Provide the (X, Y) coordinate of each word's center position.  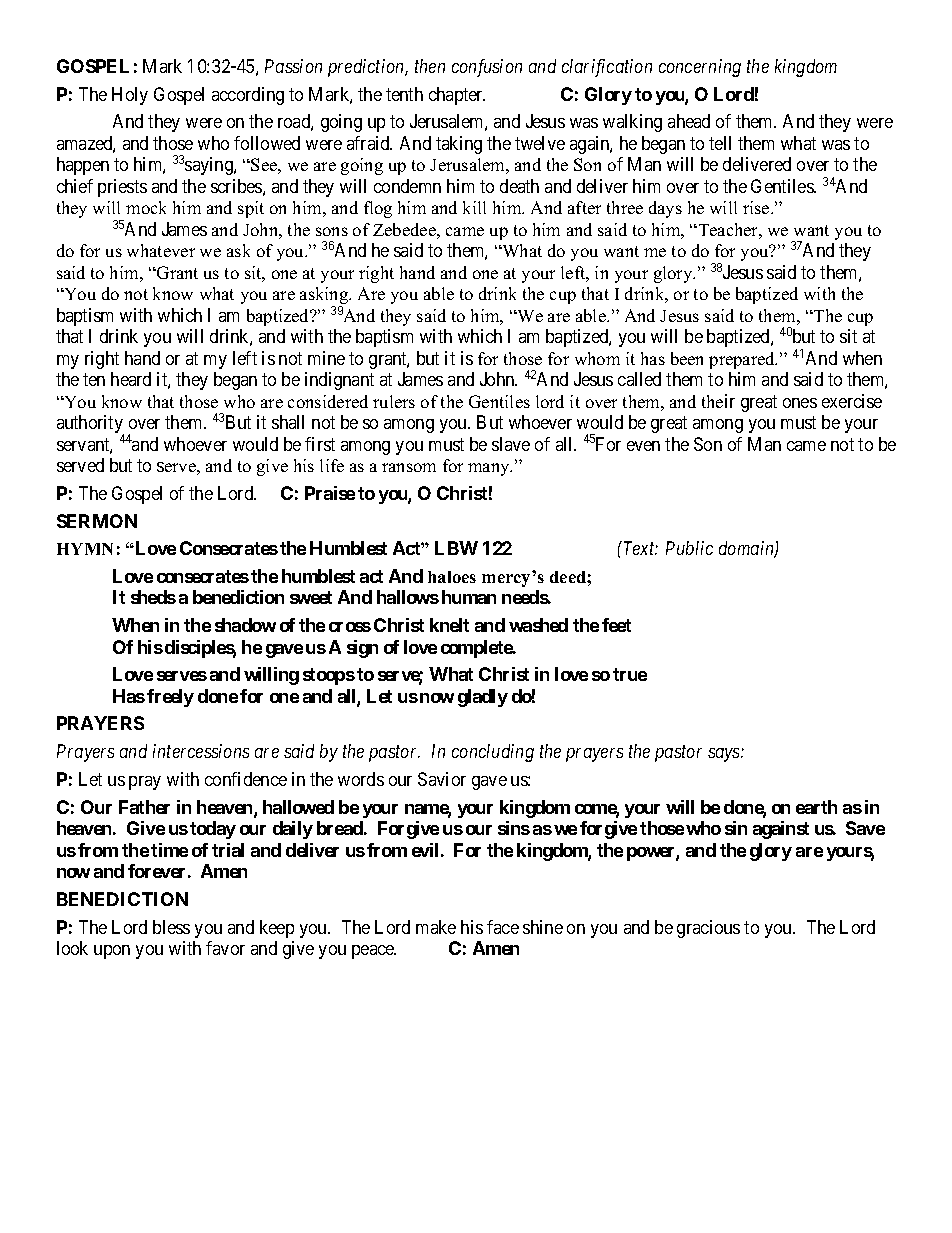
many (490, 469)
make (436, 927)
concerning (700, 68)
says (725, 755)
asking (325, 297)
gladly (483, 698)
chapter (457, 96)
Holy (130, 96)
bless (171, 927)
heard (131, 379)
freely (170, 698)
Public (689, 548)
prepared (743, 360)
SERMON (97, 521)
